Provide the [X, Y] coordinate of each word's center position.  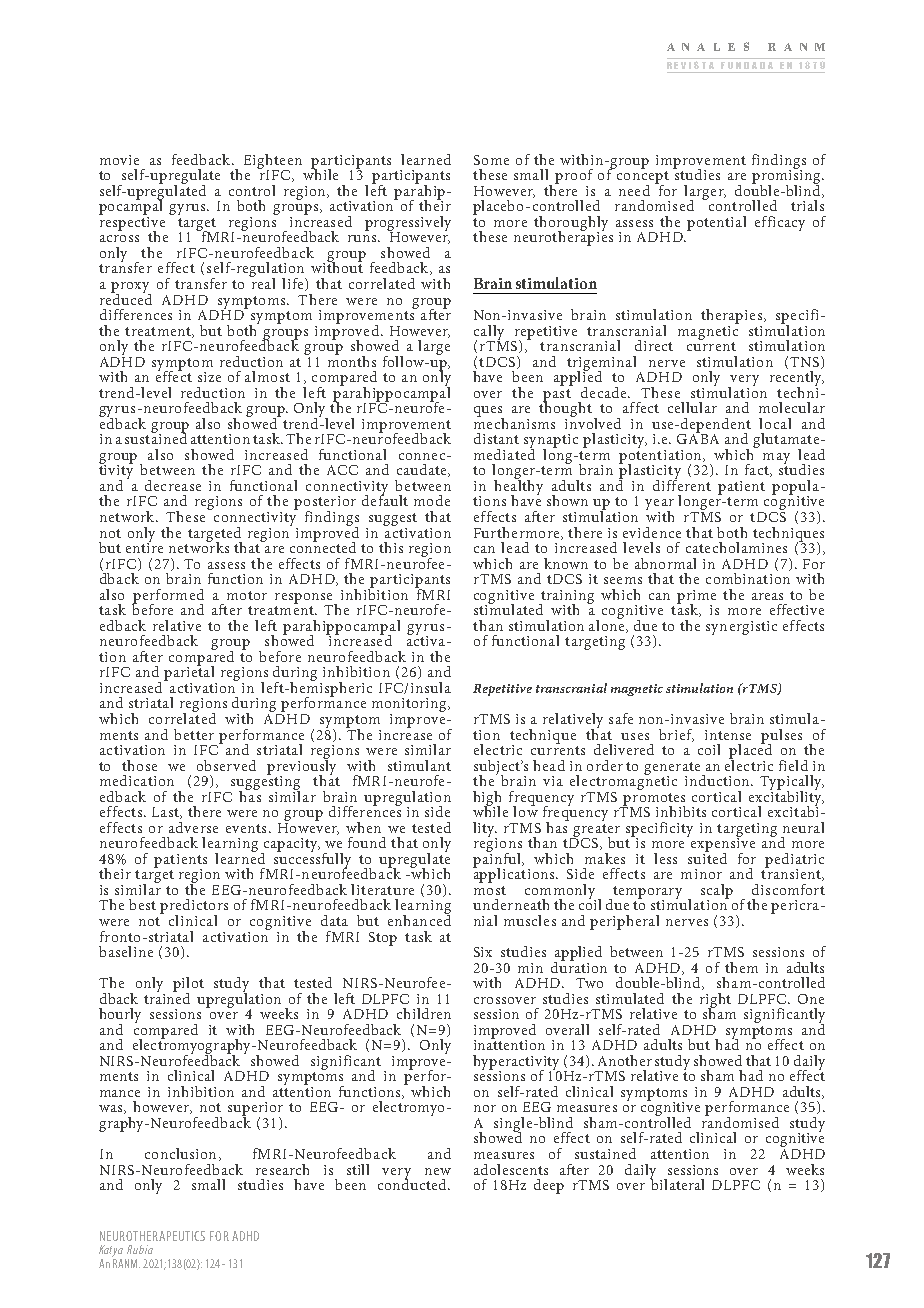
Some [491, 160]
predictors [194, 908]
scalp [717, 892]
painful [498, 860]
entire [144, 547]
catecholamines [736, 547]
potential [716, 223]
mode [432, 500]
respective [132, 223]
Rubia [140, 1249]
